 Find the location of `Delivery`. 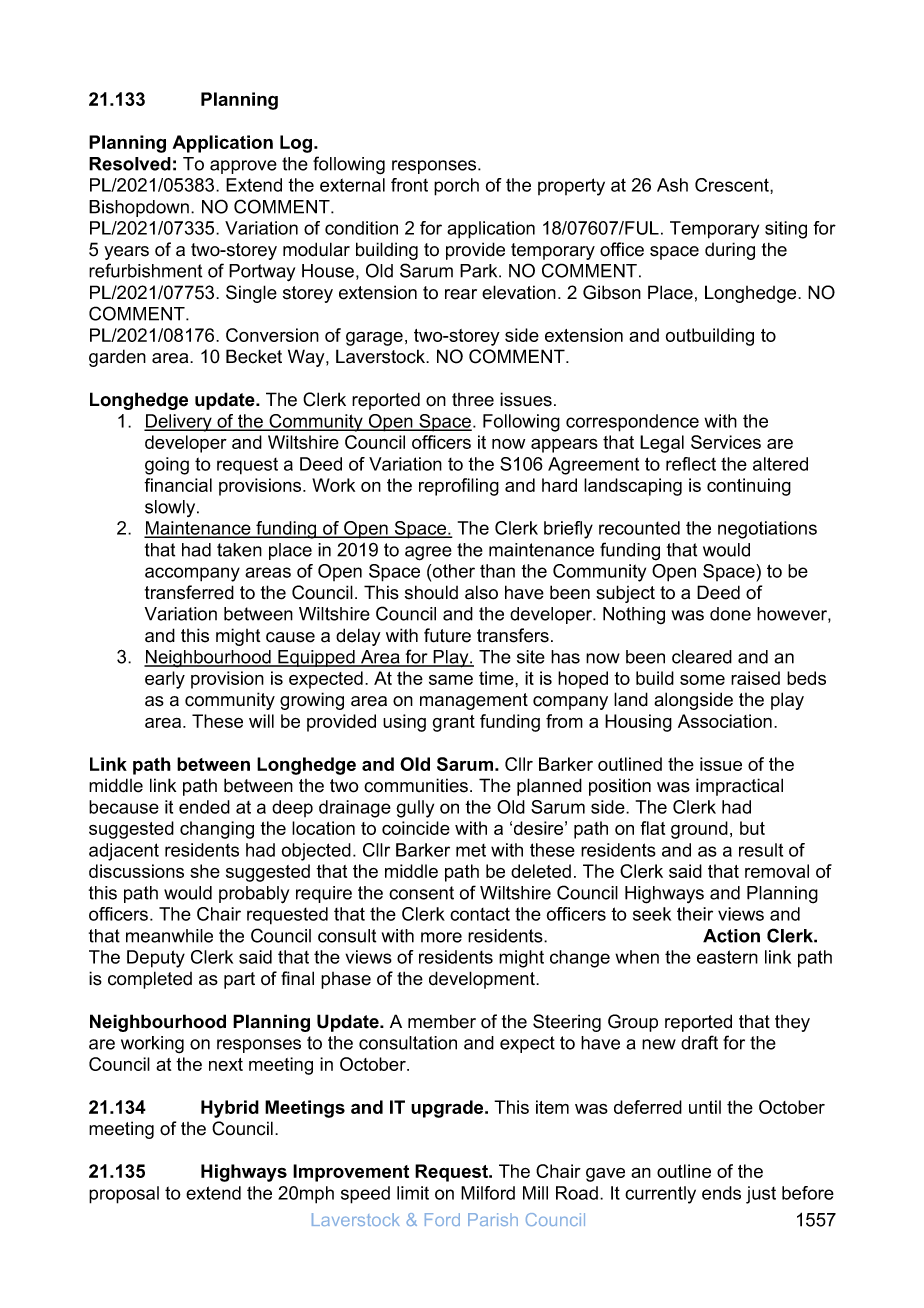

Delivery is located at coordinates (179, 423).
